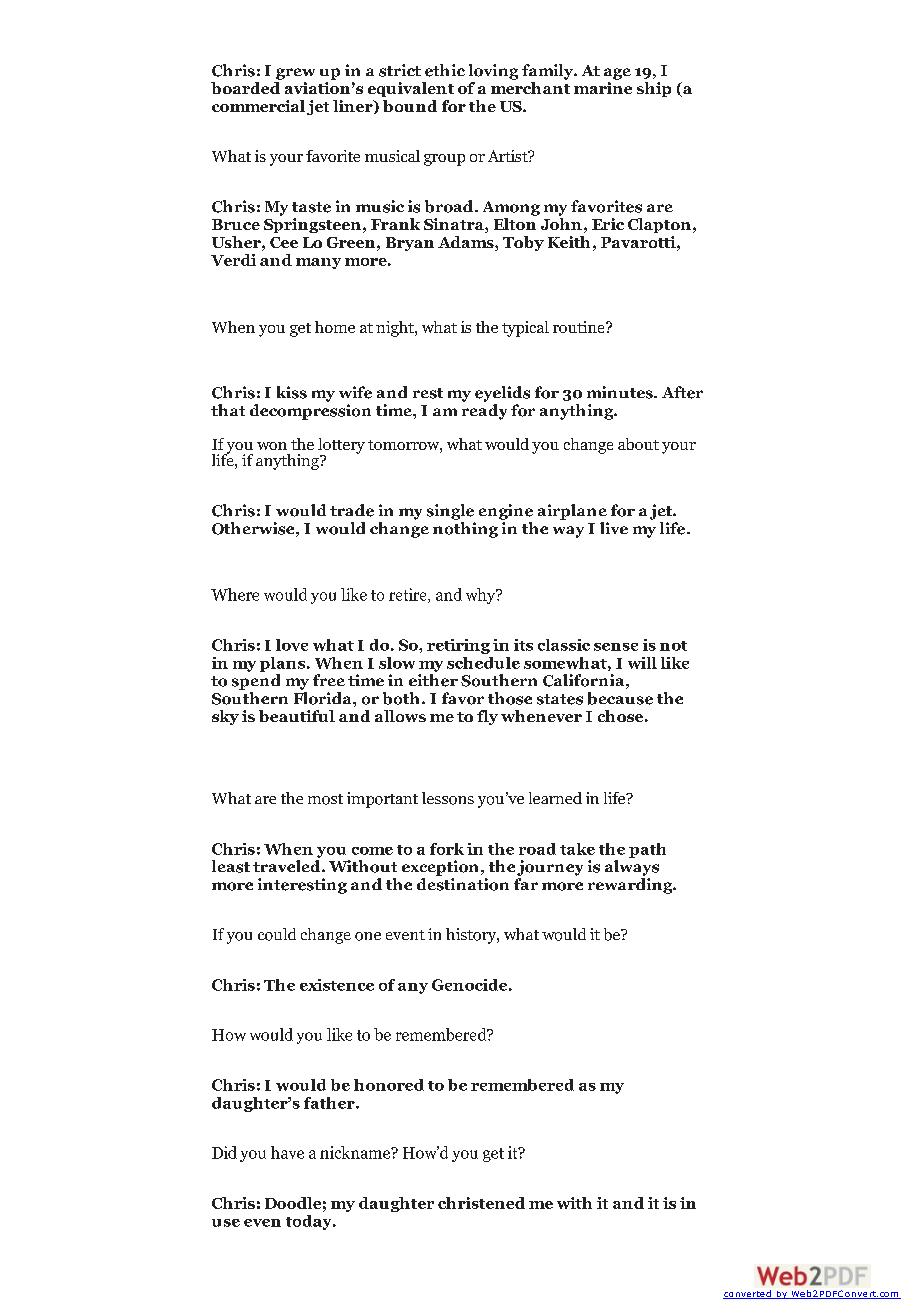 The image size is (924, 1308). I want to click on will, so click(642, 663).
